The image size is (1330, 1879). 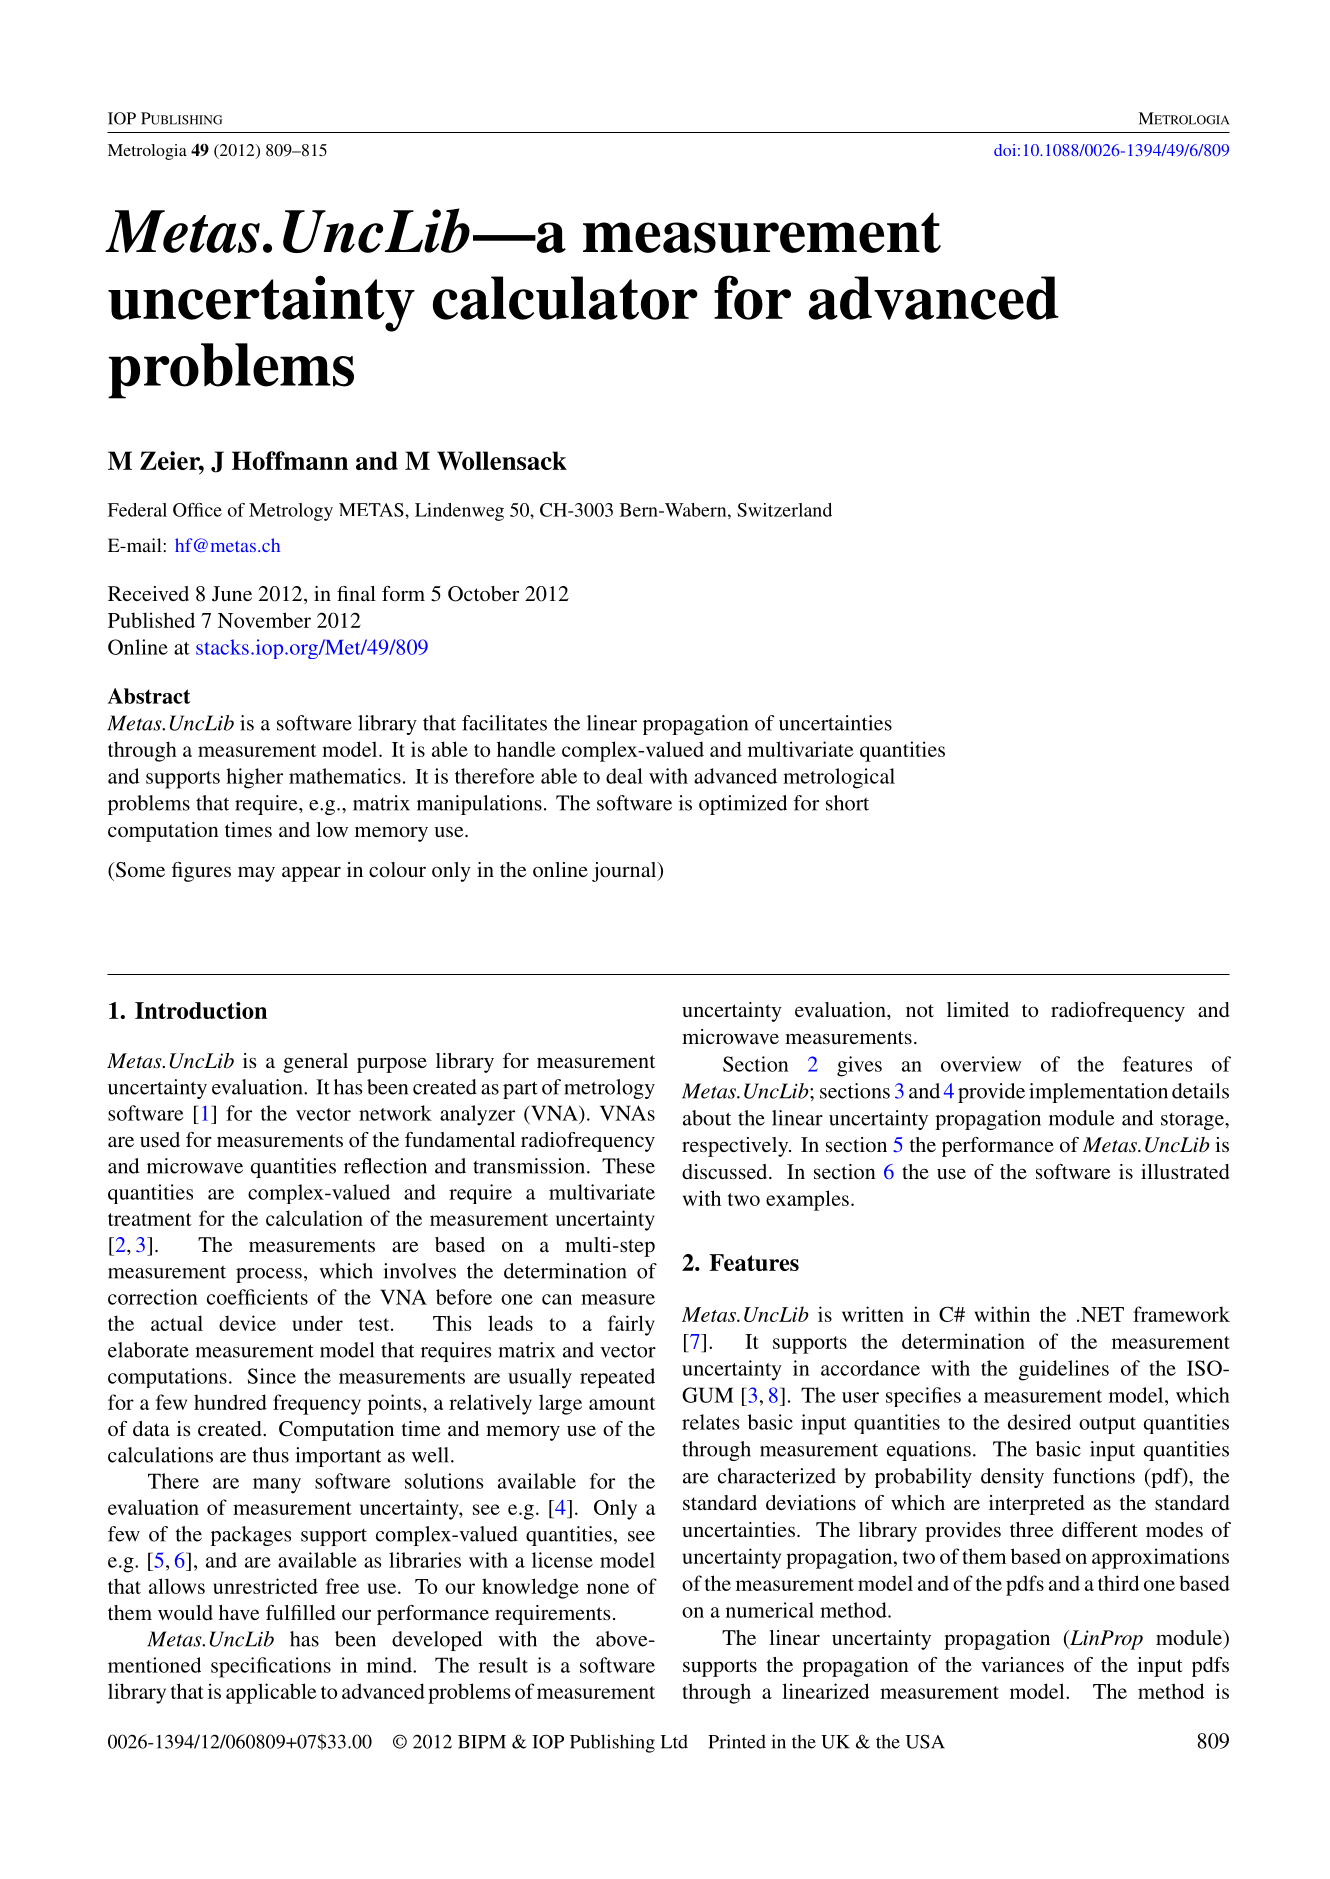 I want to click on Switzerland, so click(x=784, y=510).
